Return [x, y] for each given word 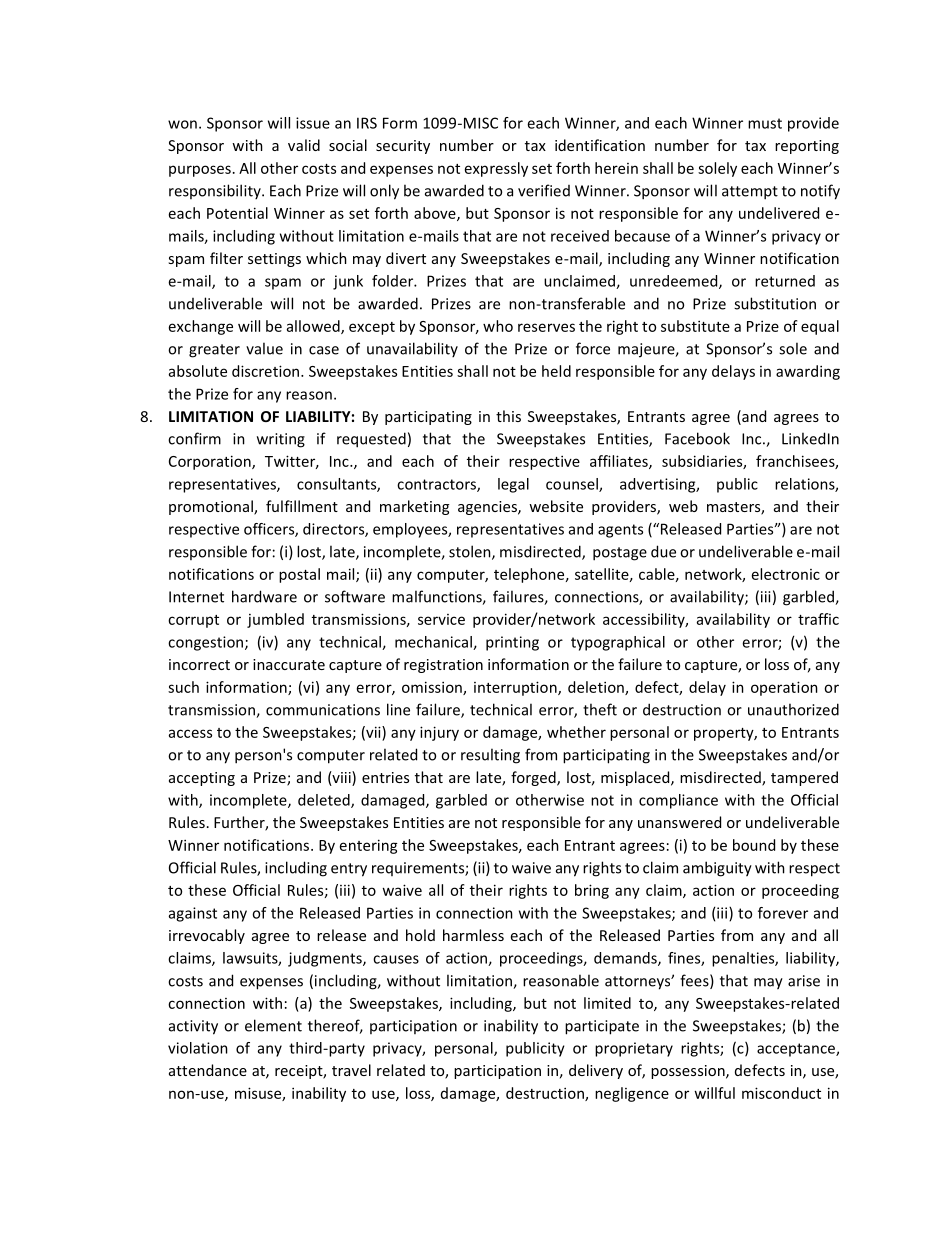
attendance [208, 1070]
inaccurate [289, 664]
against [193, 914]
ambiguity [717, 869]
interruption [516, 688]
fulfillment [302, 506]
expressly [496, 169]
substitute [695, 326]
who [498, 326]
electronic [786, 574]
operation [784, 688]
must [765, 123]
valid [304, 145]
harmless [473, 935]
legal [513, 485]
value [264, 348]
